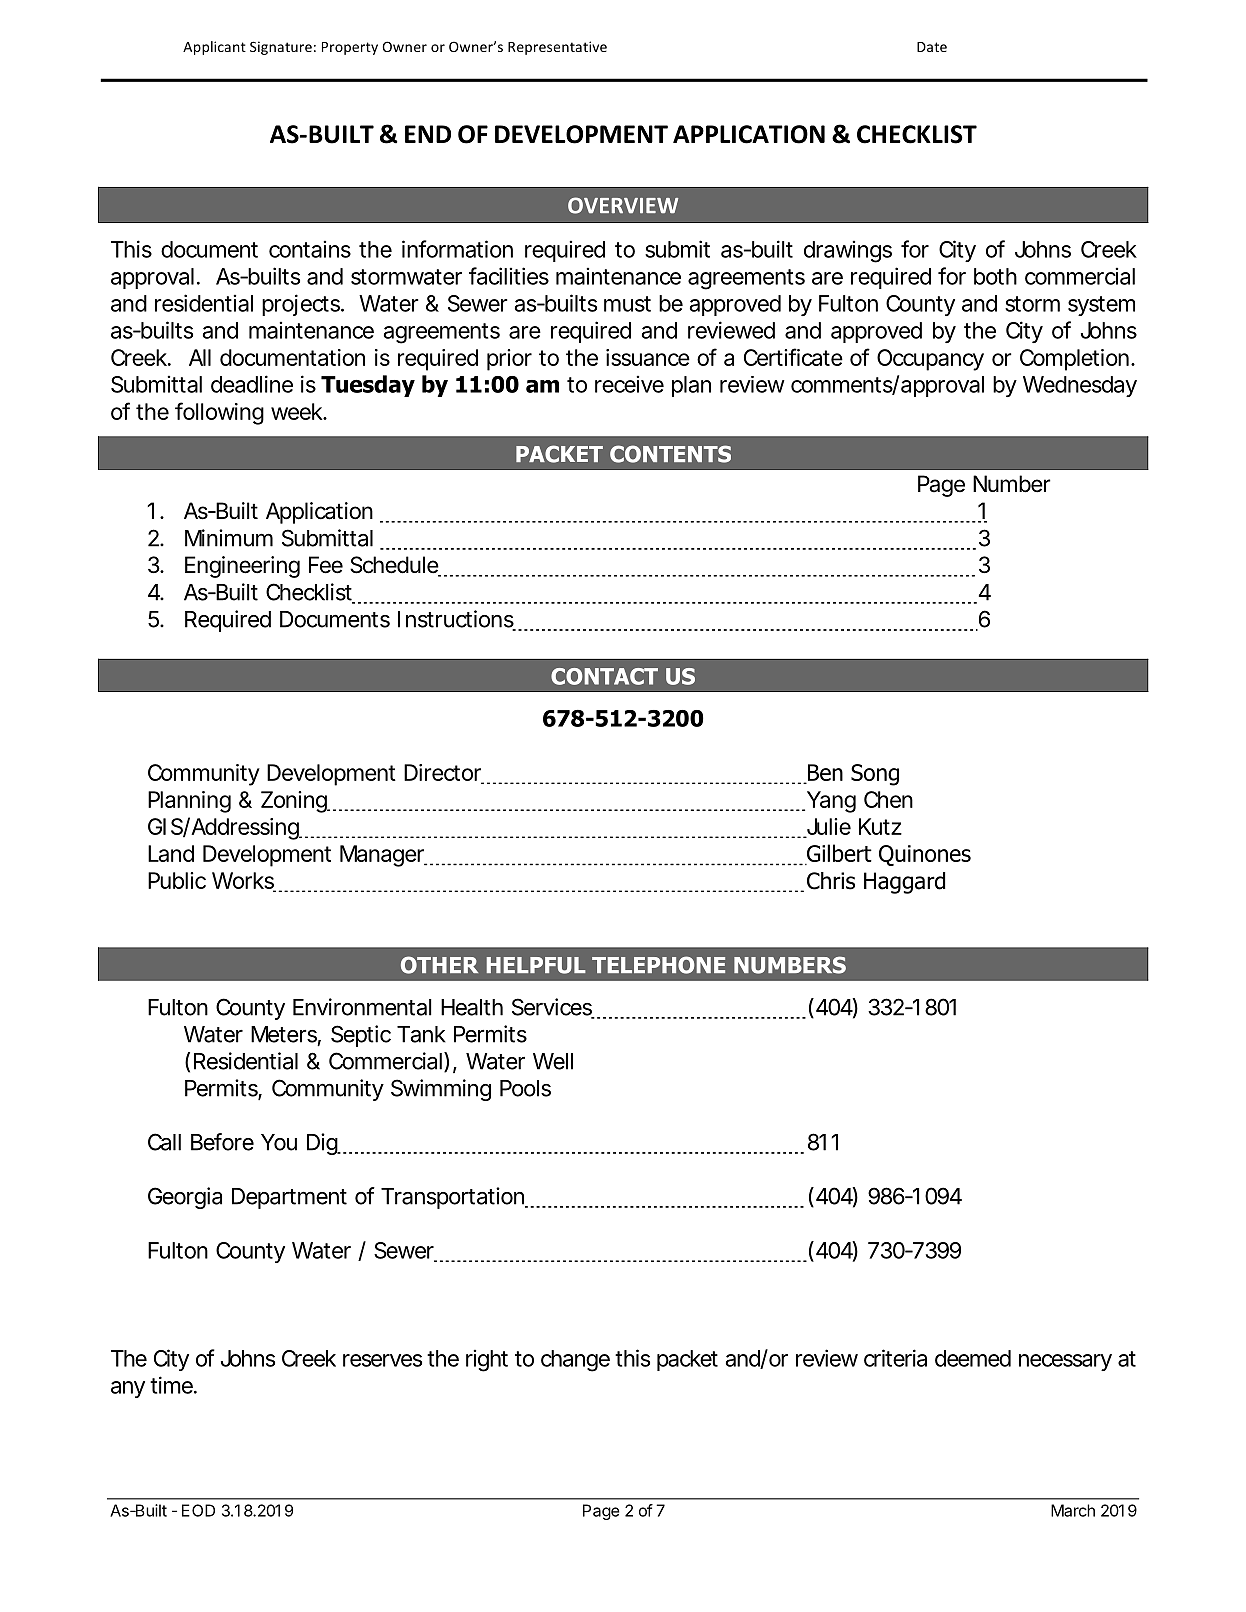  Describe the element at coordinates (214, 48) in the screenshot. I see `Applicant` at that location.
